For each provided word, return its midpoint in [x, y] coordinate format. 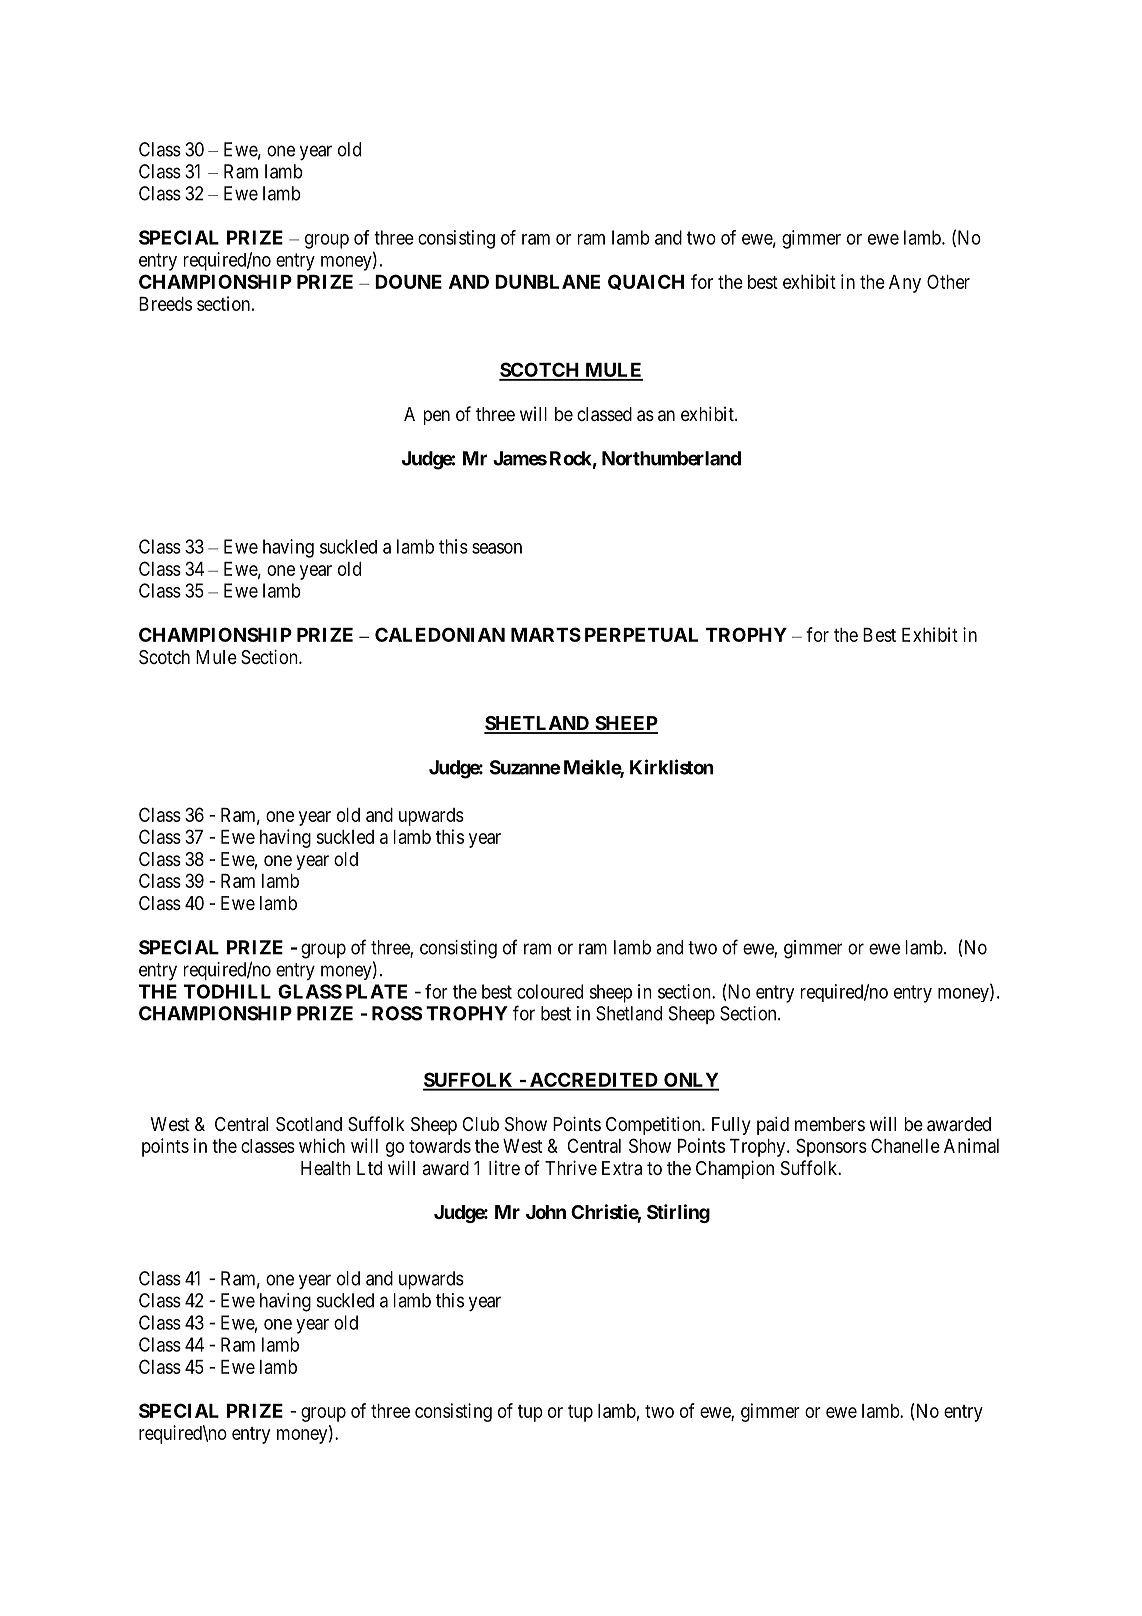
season [497, 548]
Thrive [571, 1167]
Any [905, 284]
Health [326, 1168]
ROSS [397, 1013]
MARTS [546, 634]
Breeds [165, 304]
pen [437, 417]
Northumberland [671, 458]
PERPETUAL [641, 635]
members [830, 1124]
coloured [550, 991]
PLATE [376, 991]
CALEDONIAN [440, 634]
